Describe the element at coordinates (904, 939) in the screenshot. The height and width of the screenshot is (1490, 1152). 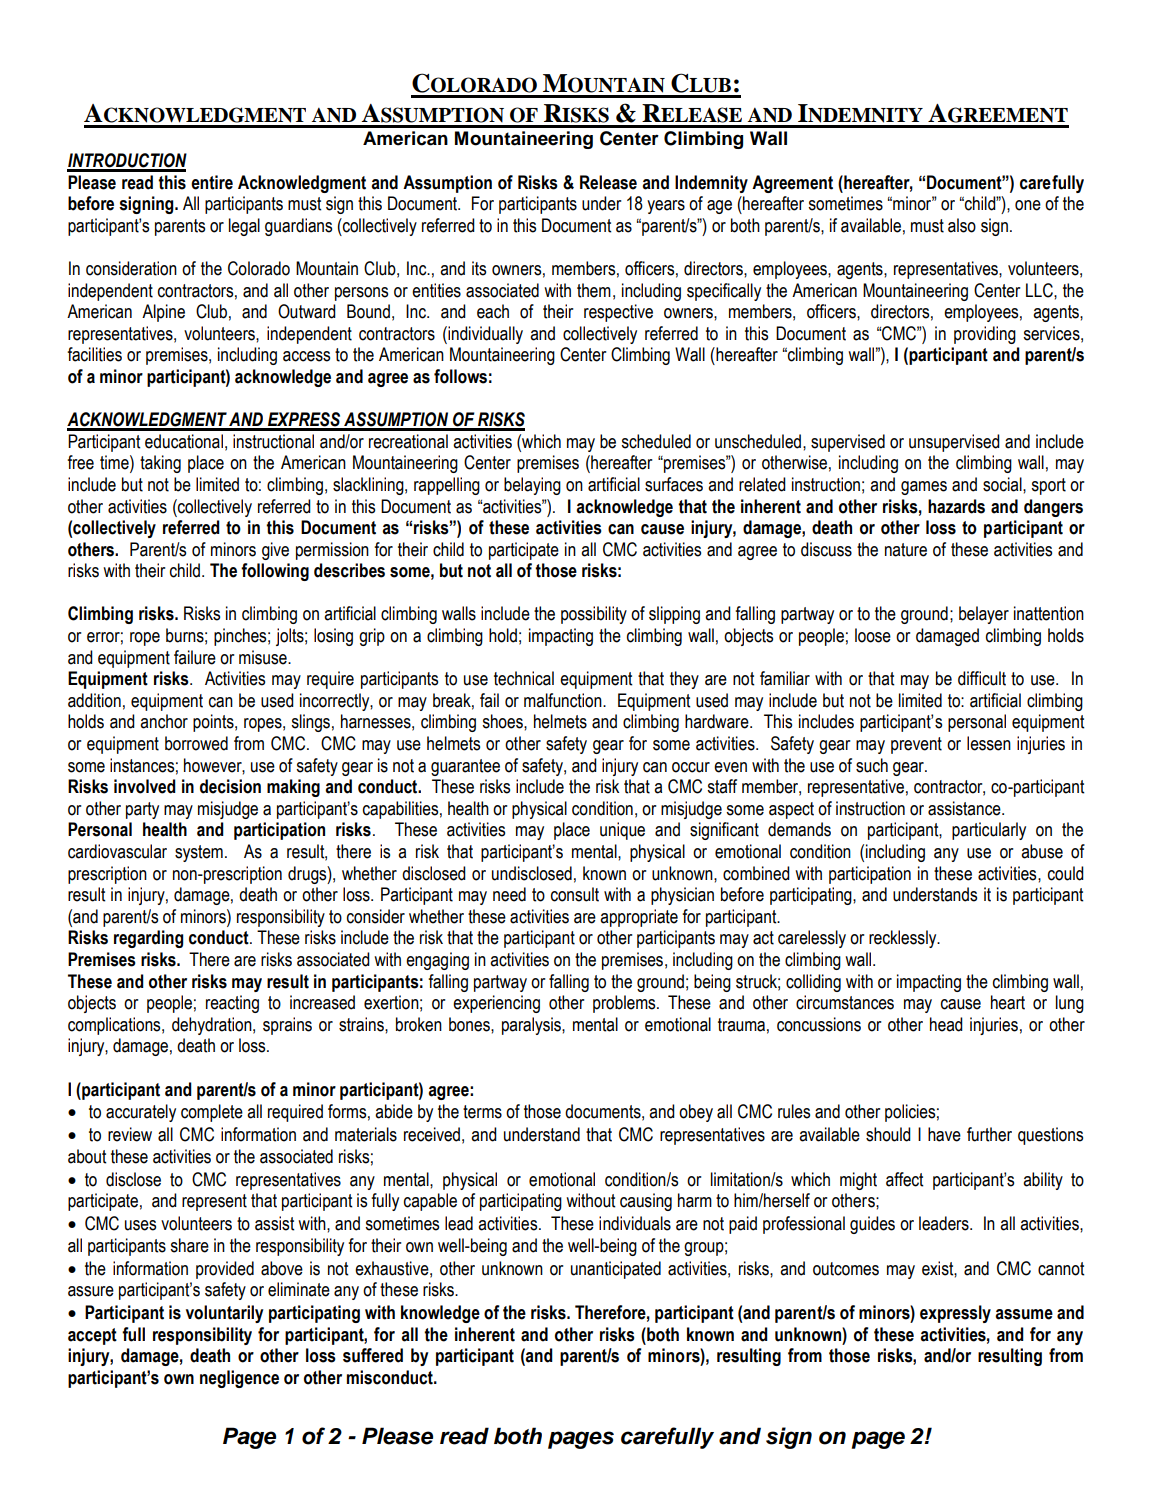
I see `recklessly` at that location.
